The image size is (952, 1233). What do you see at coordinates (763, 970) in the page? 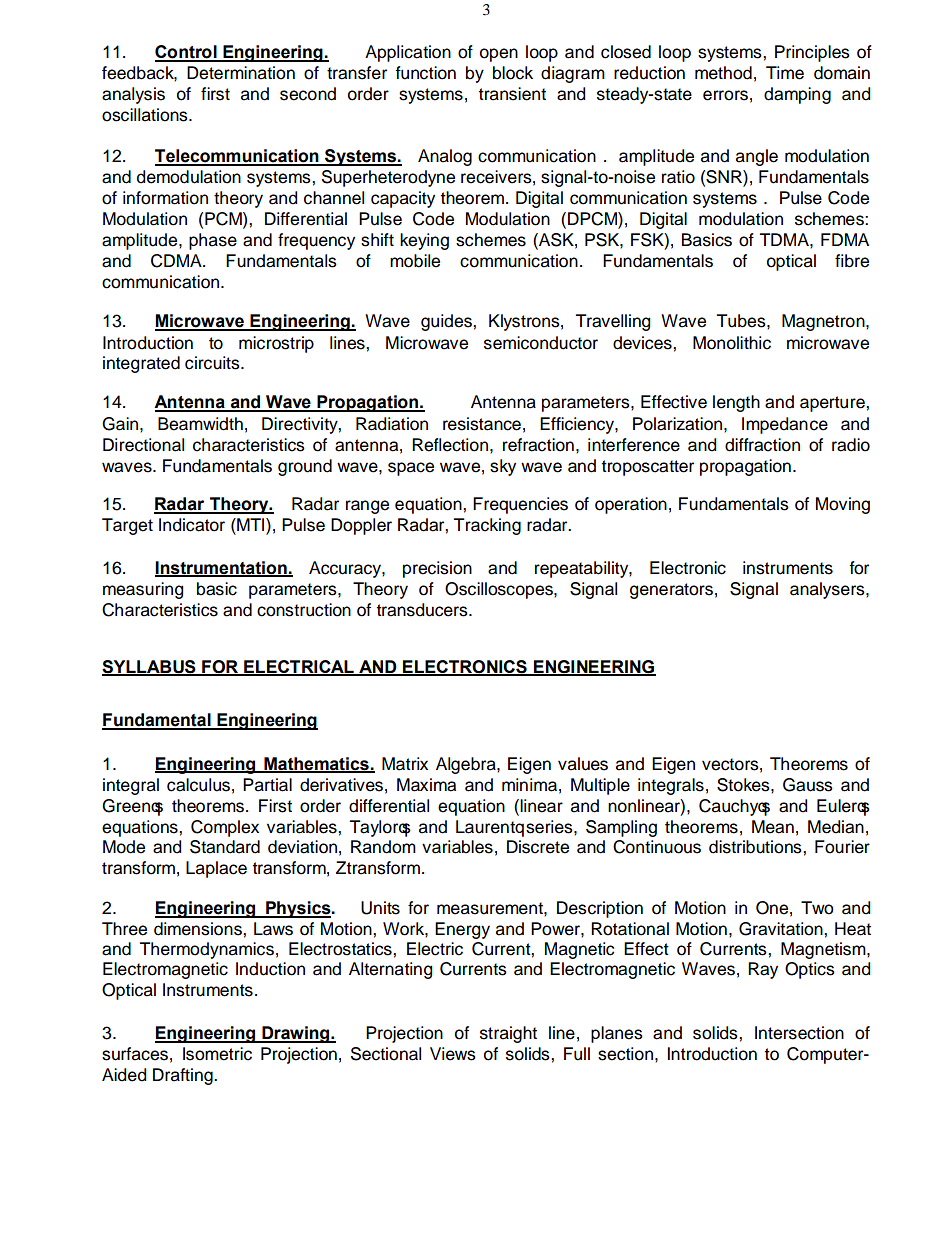
I see `Ray` at bounding box center [763, 970].
